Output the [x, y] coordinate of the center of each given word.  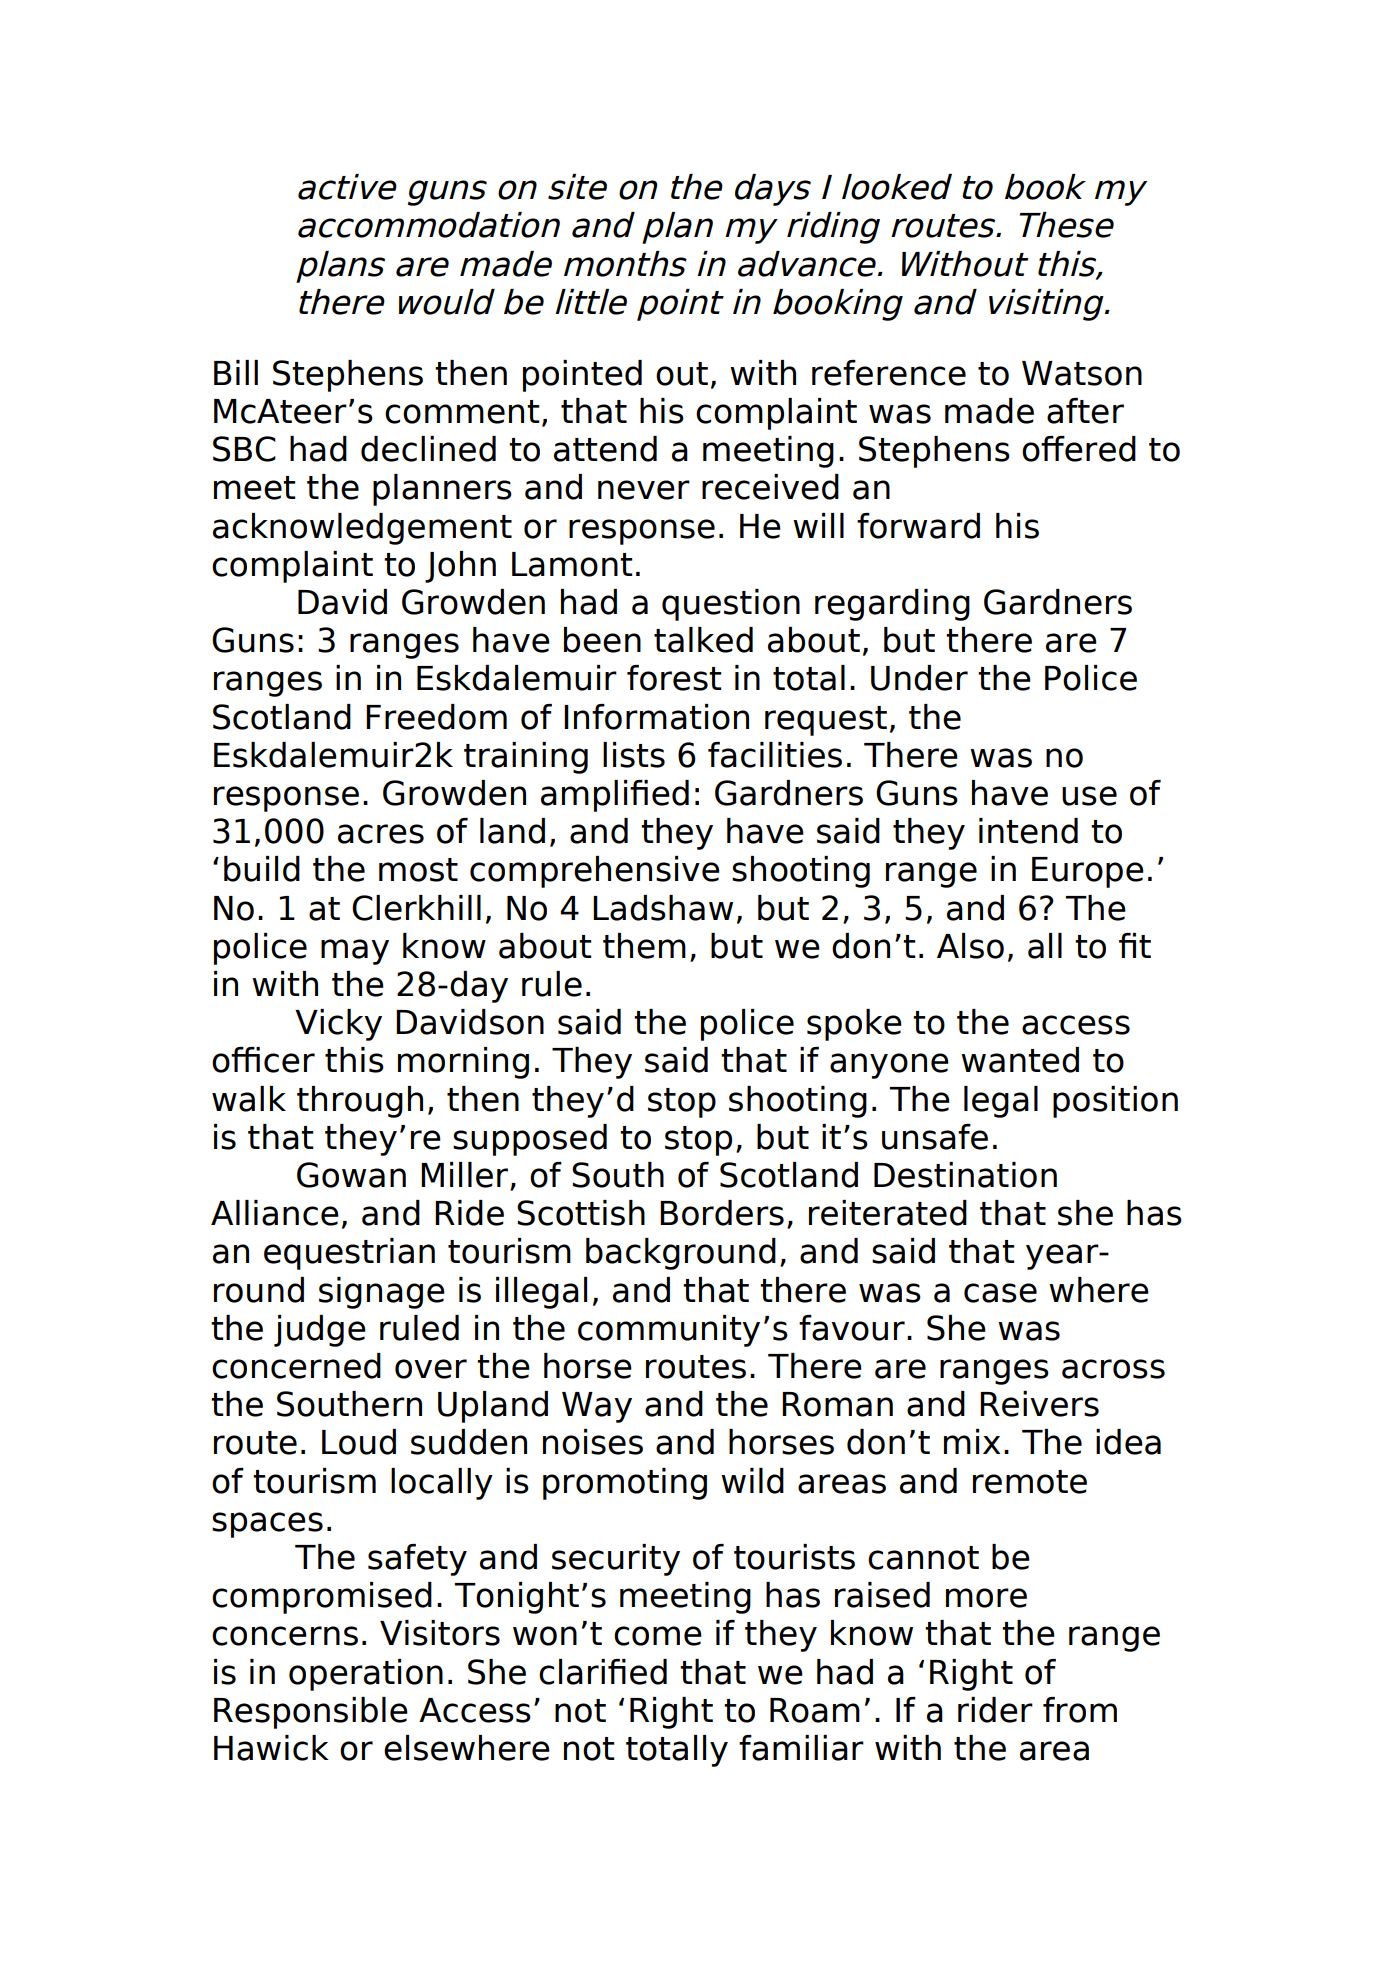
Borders [722, 1213]
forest [674, 678]
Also [970, 946]
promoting [625, 1484]
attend [605, 449]
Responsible [311, 1713]
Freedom [436, 717]
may [355, 952]
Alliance [275, 1213]
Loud [359, 1442]
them [644, 946]
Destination [965, 1175]
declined [428, 449]
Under [919, 678]
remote [1030, 1482]
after [1085, 411]
